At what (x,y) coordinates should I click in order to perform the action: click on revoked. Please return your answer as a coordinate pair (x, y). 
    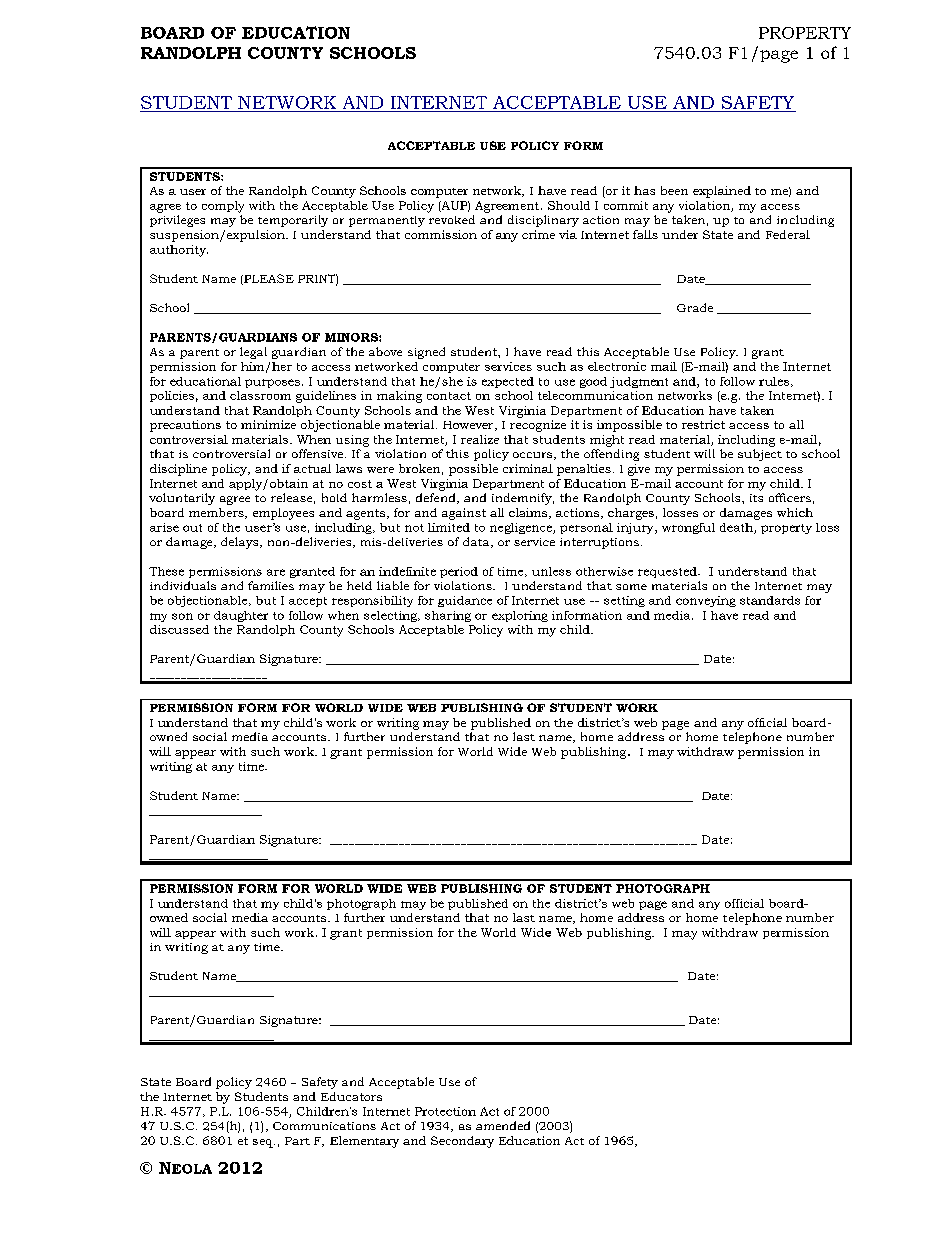
    Looking at the image, I should click on (452, 219).
